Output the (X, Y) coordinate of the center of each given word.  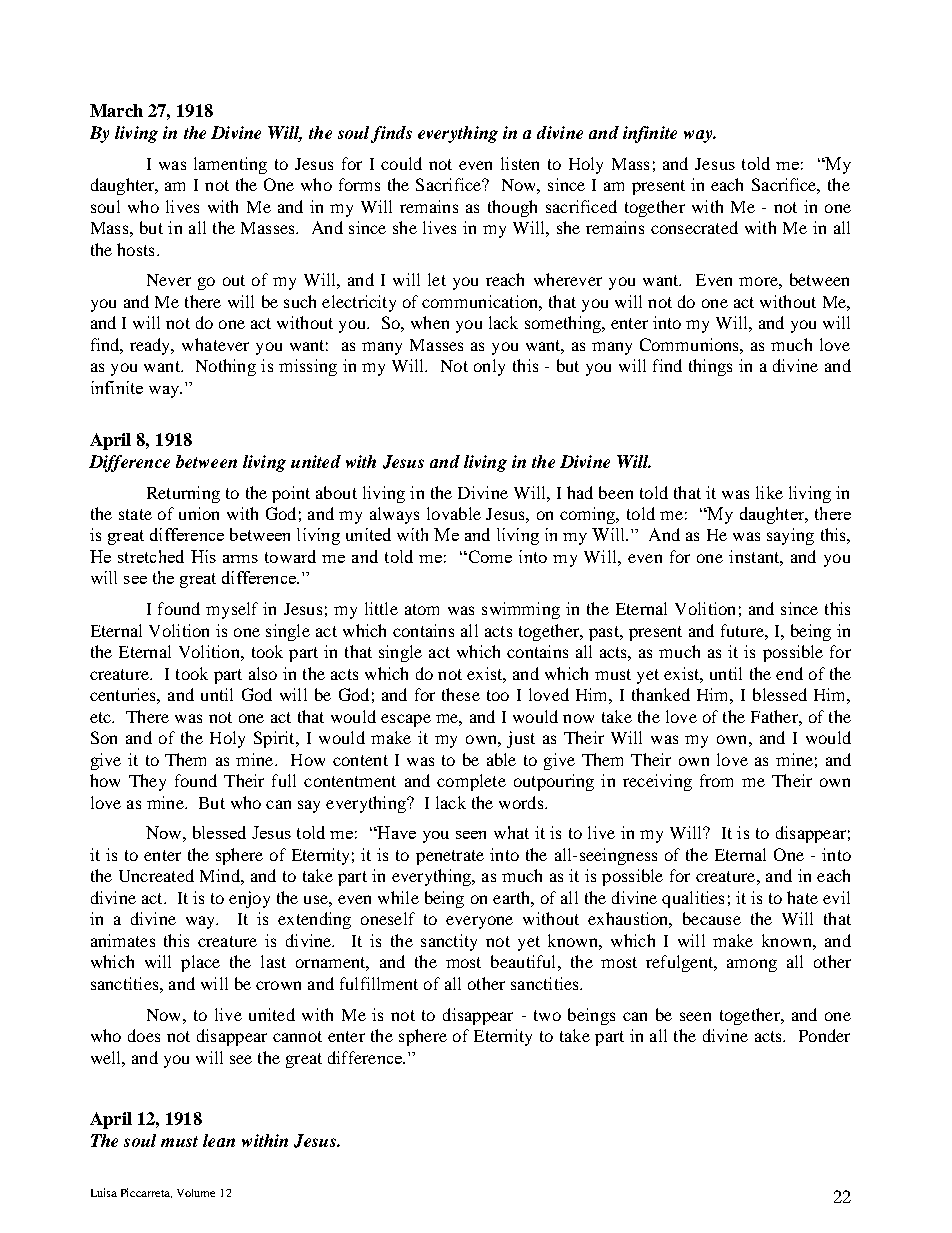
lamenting (230, 165)
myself (232, 610)
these (461, 694)
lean (219, 1140)
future (743, 630)
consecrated (694, 227)
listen (520, 163)
